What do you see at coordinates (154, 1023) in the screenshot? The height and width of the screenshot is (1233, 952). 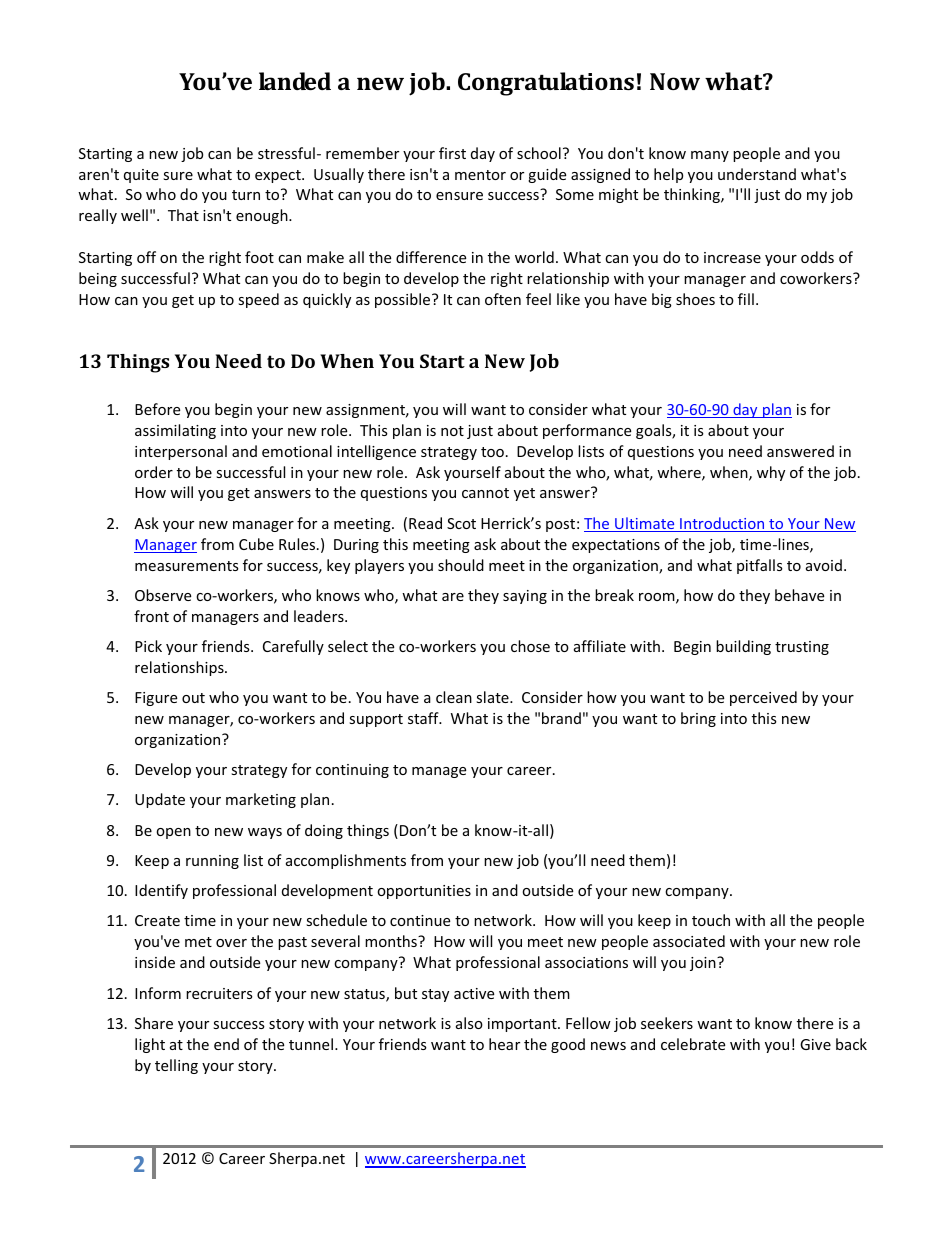 I see `Share` at bounding box center [154, 1023].
